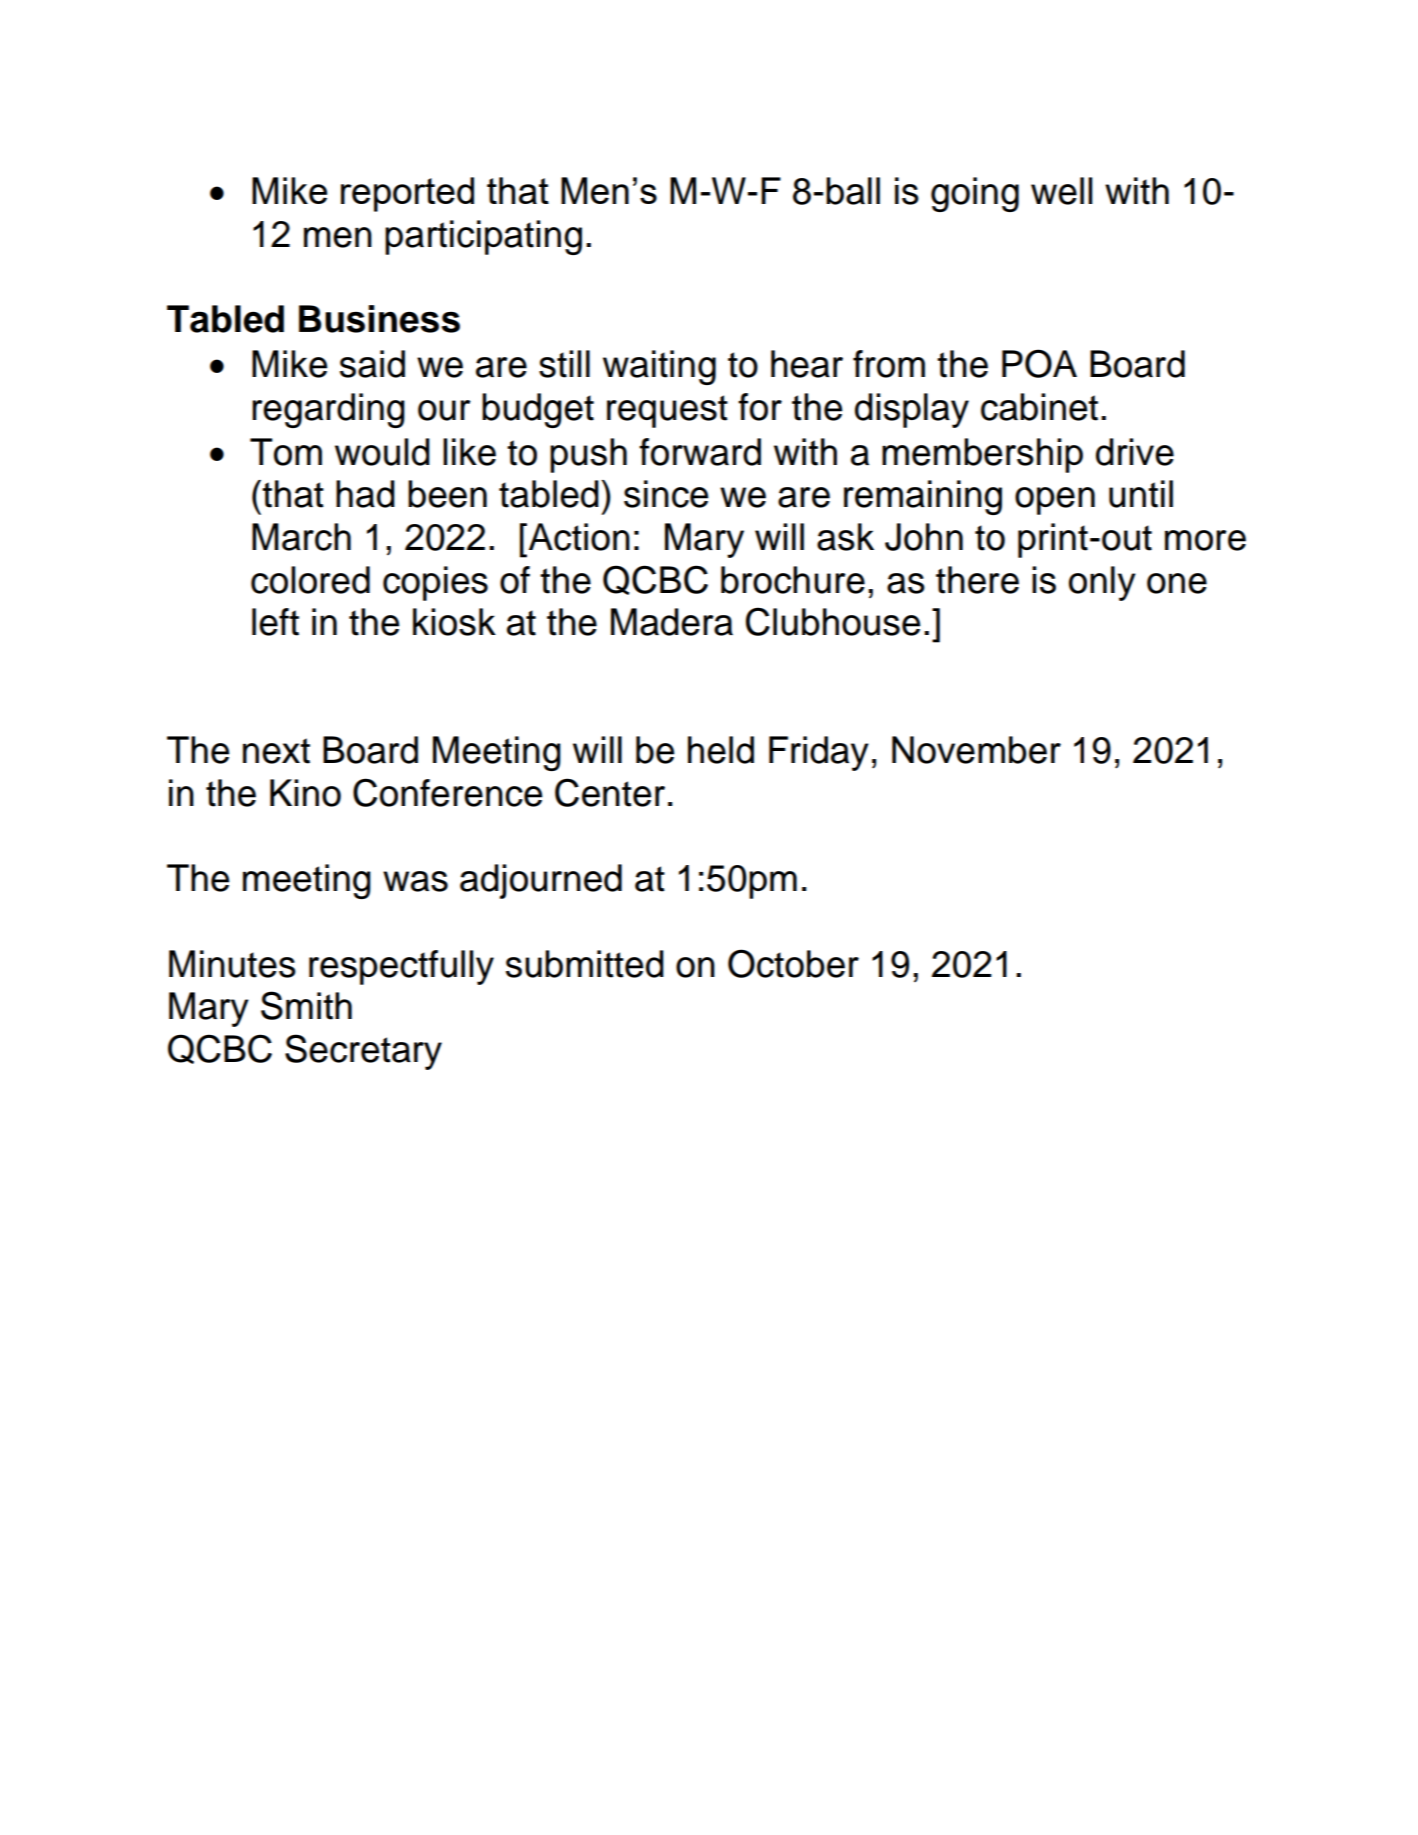 This document has width=1418, height=1835. Describe the element at coordinates (610, 792) in the document. I see `Center` at that location.
